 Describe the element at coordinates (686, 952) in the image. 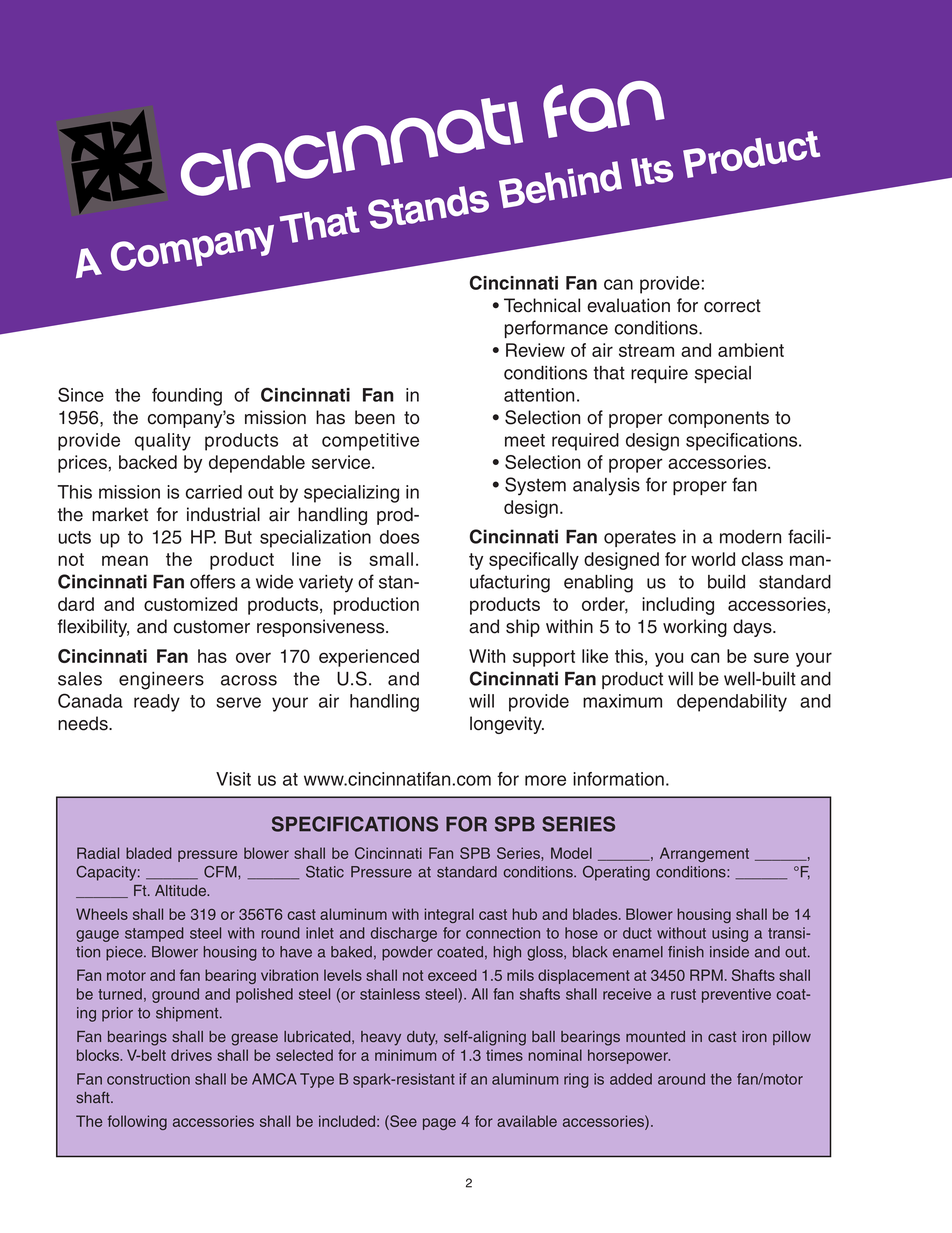

I see `finish` at that location.
